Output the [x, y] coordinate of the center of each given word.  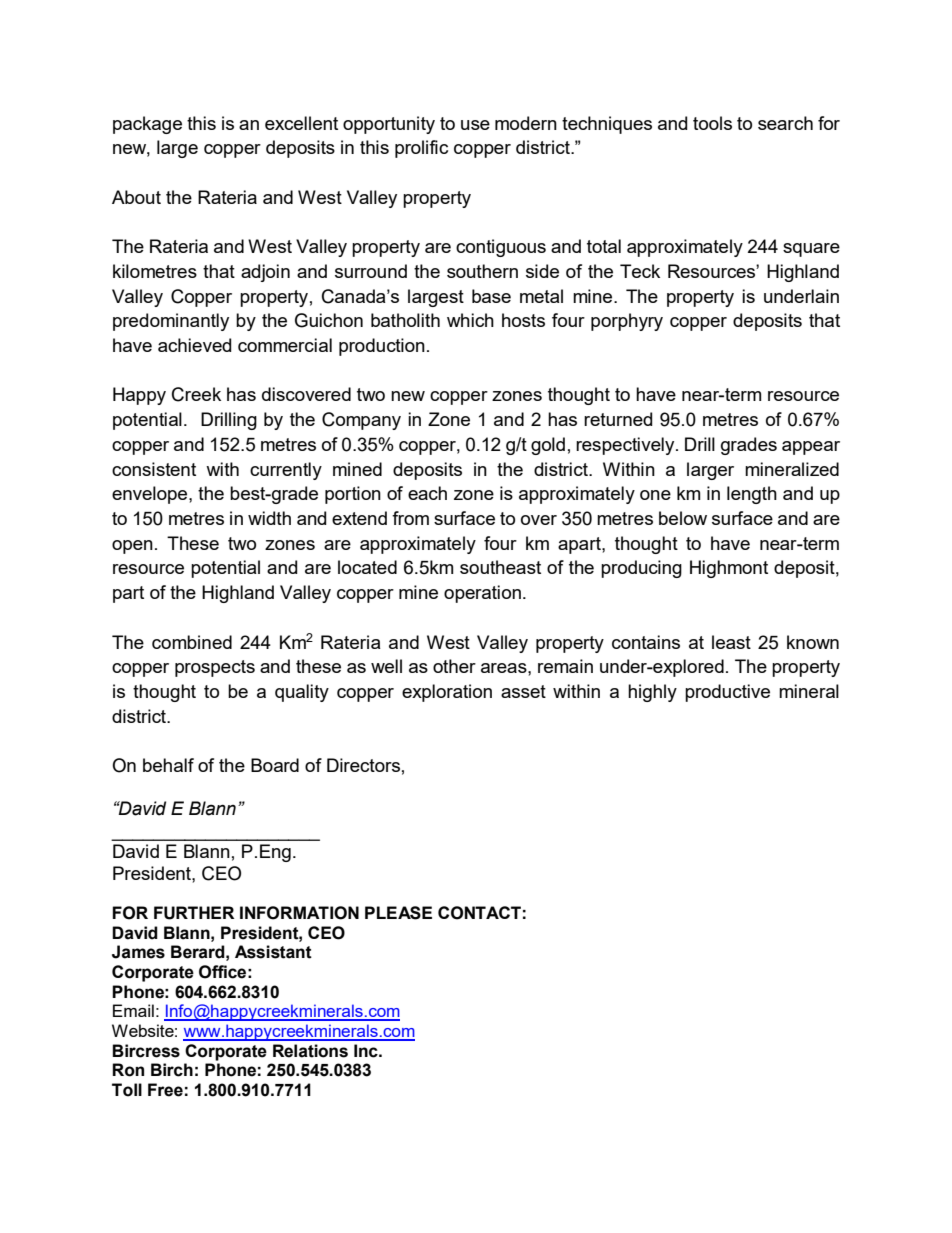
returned [618, 419]
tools [712, 123]
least [731, 642]
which [470, 320]
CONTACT [479, 913]
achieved [194, 345]
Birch [172, 1070]
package [147, 125]
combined [192, 642]
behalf [168, 765]
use [475, 125]
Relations [310, 1051]
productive [727, 693]
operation [482, 594]
